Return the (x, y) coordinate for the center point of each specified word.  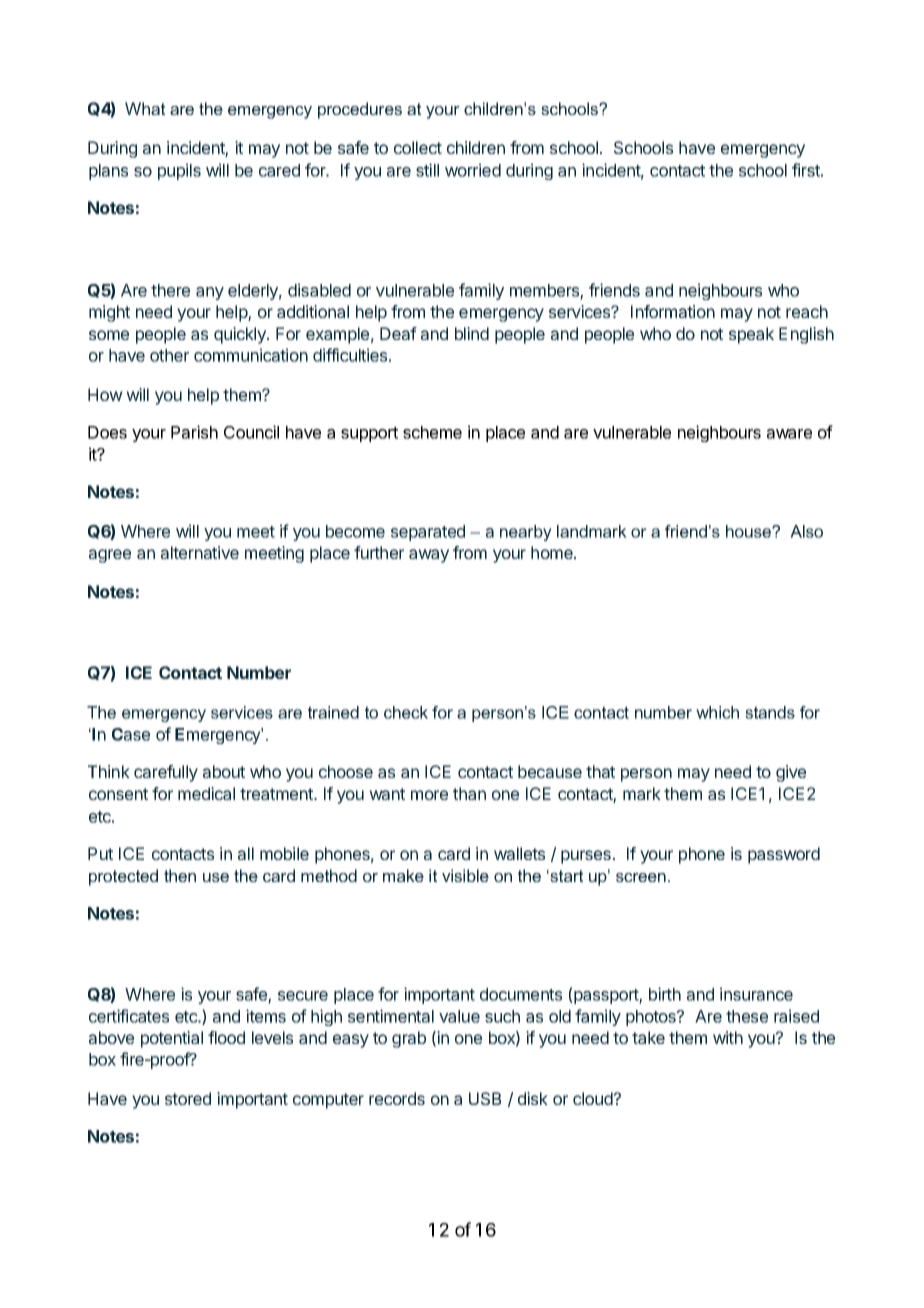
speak (751, 335)
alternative (200, 552)
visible (465, 875)
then (180, 875)
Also (806, 531)
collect (418, 147)
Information (673, 311)
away (429, 556)
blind (472, 333)
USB (485, 1098)
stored (188, 1098)
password (784, 855)
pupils (179, 171)
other (169, 355)
